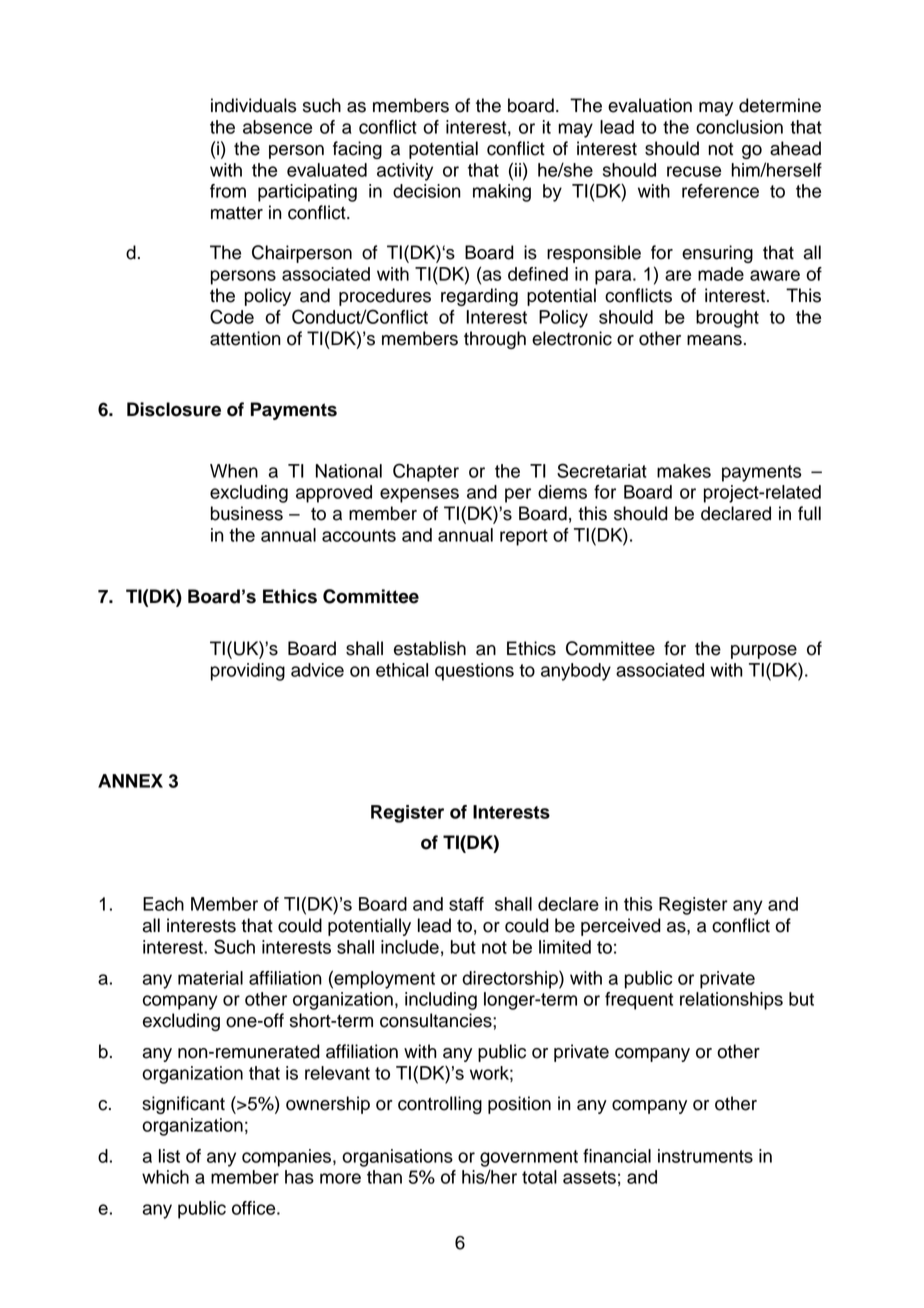 Image resolution: width=924 pixels, height=1308 pixels. I want to click on means, so click(714, 340).
